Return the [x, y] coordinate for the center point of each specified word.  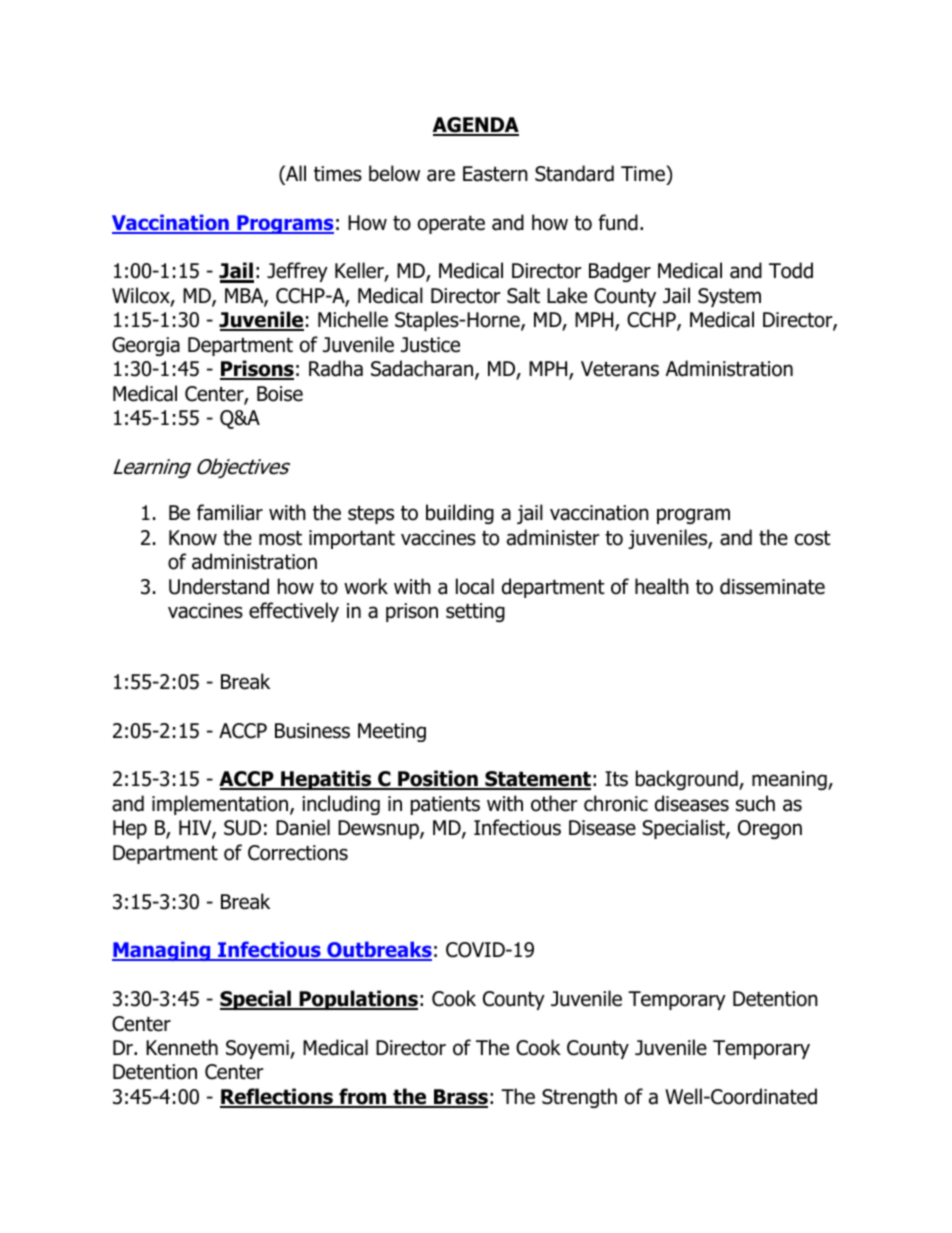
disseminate [772, 586]
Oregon [770, 829]
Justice [430, 345]
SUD [242, 828]
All [295, 173]
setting [475, 612]
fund [618, 222]
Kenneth [182, 1047]
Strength [579, 1098]
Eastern [495, 174]
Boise [280, 394]
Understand [219, 586]
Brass [460, 1098]
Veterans [620, 369]
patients [445, 805]
